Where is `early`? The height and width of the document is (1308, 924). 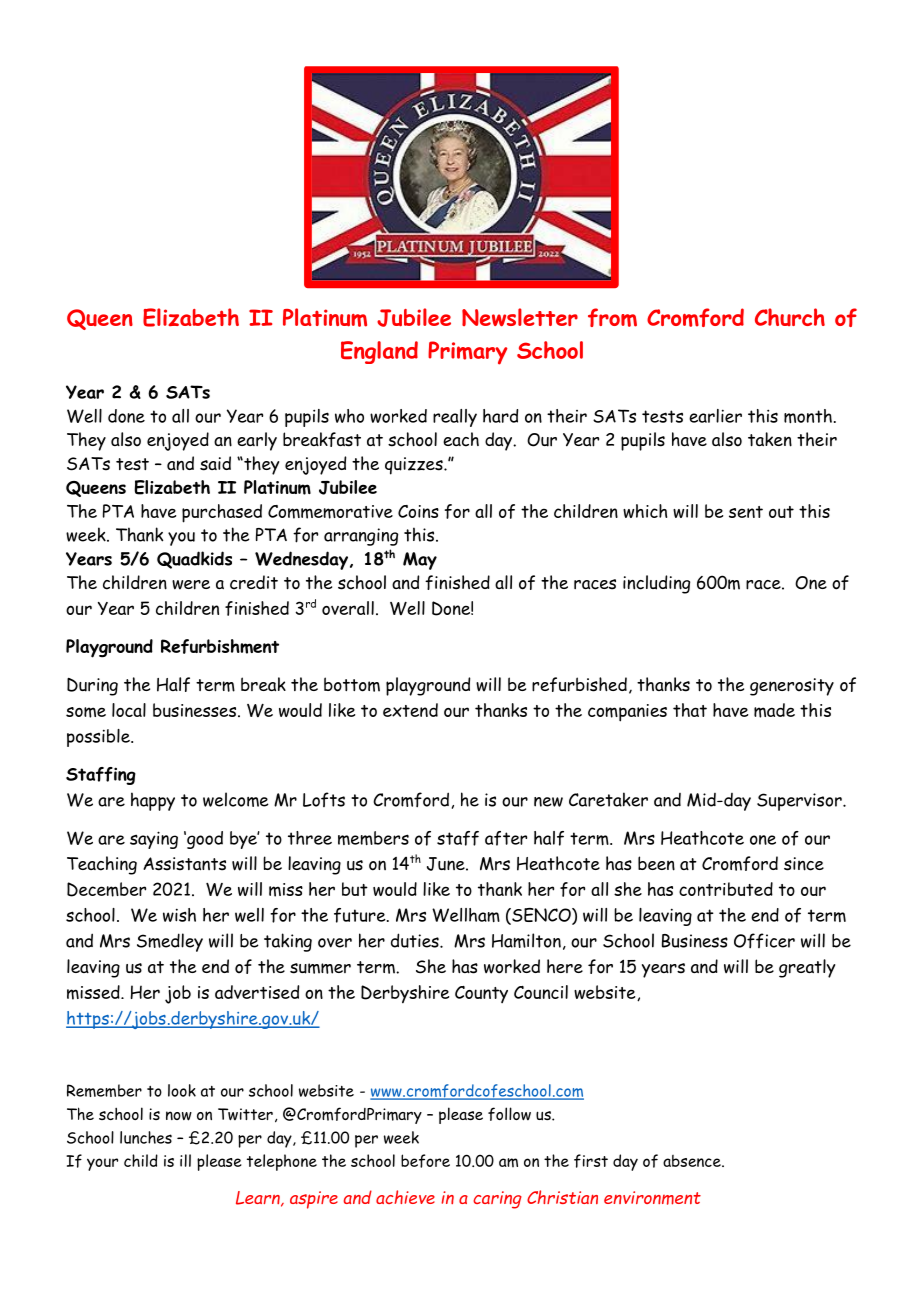 early is located at coordinates (257, 441).
